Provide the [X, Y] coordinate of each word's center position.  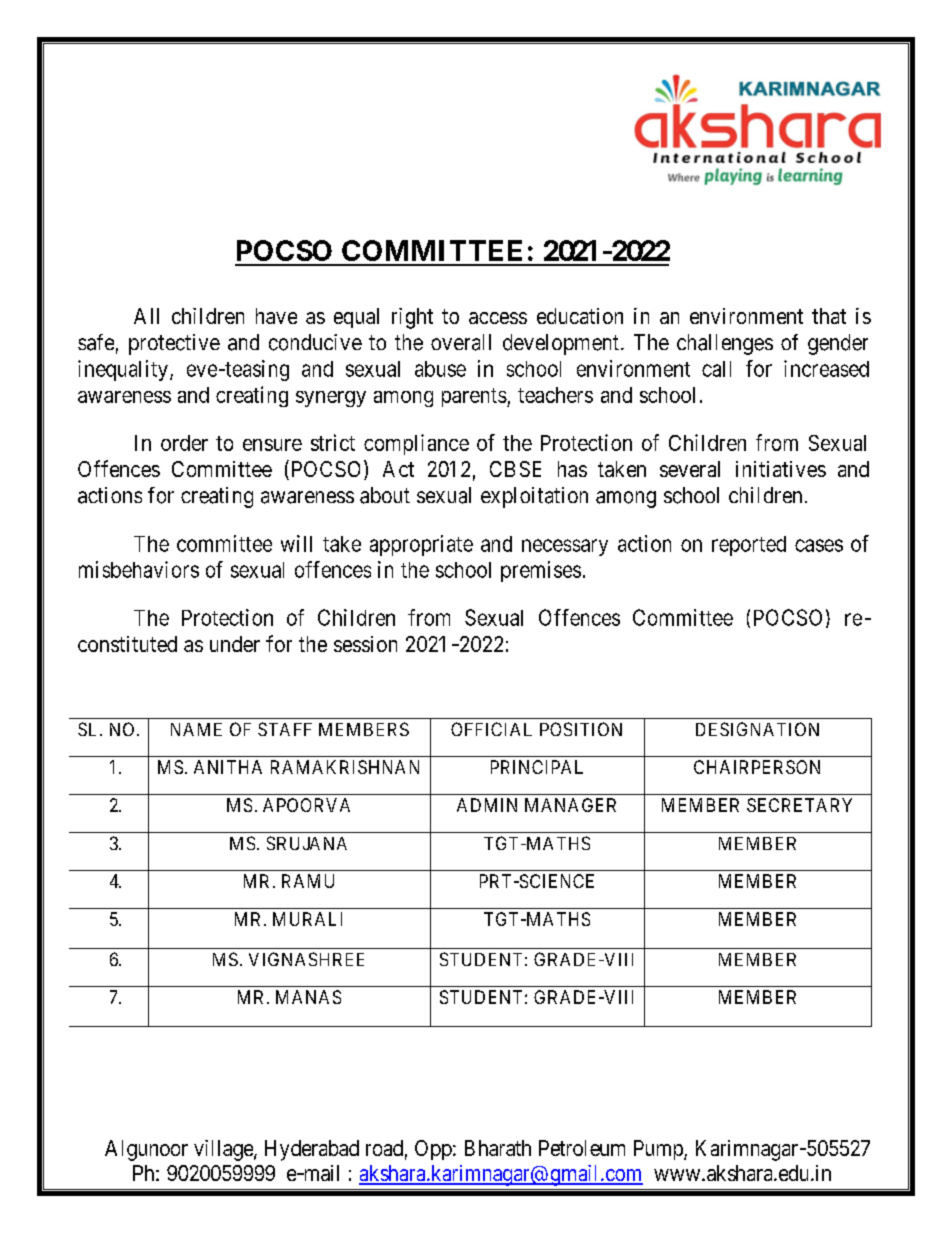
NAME [196, 729]
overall [461, 342]
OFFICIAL [491, 729]
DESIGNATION [757, 729]
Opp [433, 1150]
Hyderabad [312, 1150]
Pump [659, 1150]
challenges [725, 344]
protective [174, 344]
